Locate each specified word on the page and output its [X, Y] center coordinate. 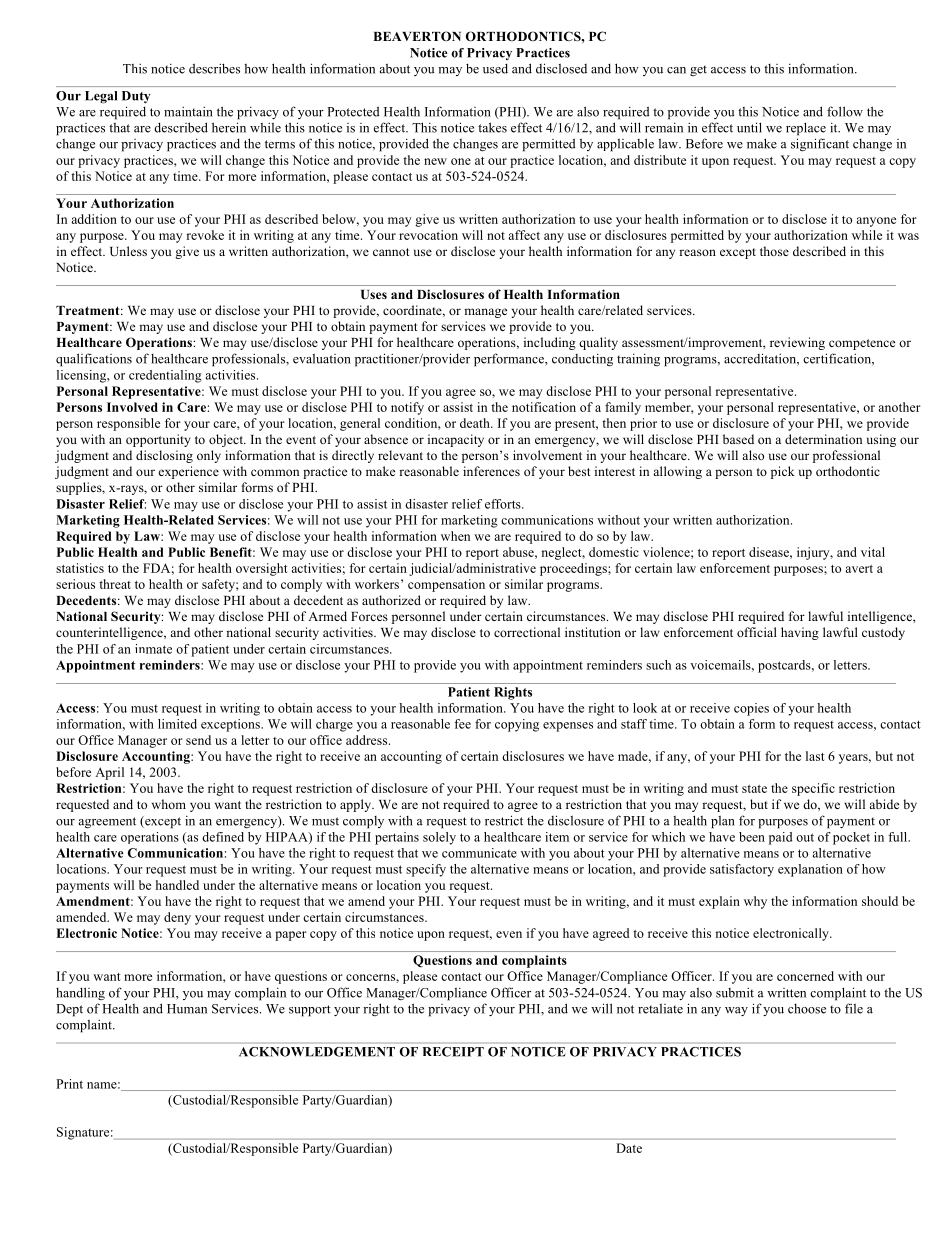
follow [845, 111]
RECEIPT [453, 1052]
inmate [153, 649]
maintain [188, 111]
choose [807, 1009]
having [800, 633]
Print [69, 1084]
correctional [527, 632]
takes [492, 127]
